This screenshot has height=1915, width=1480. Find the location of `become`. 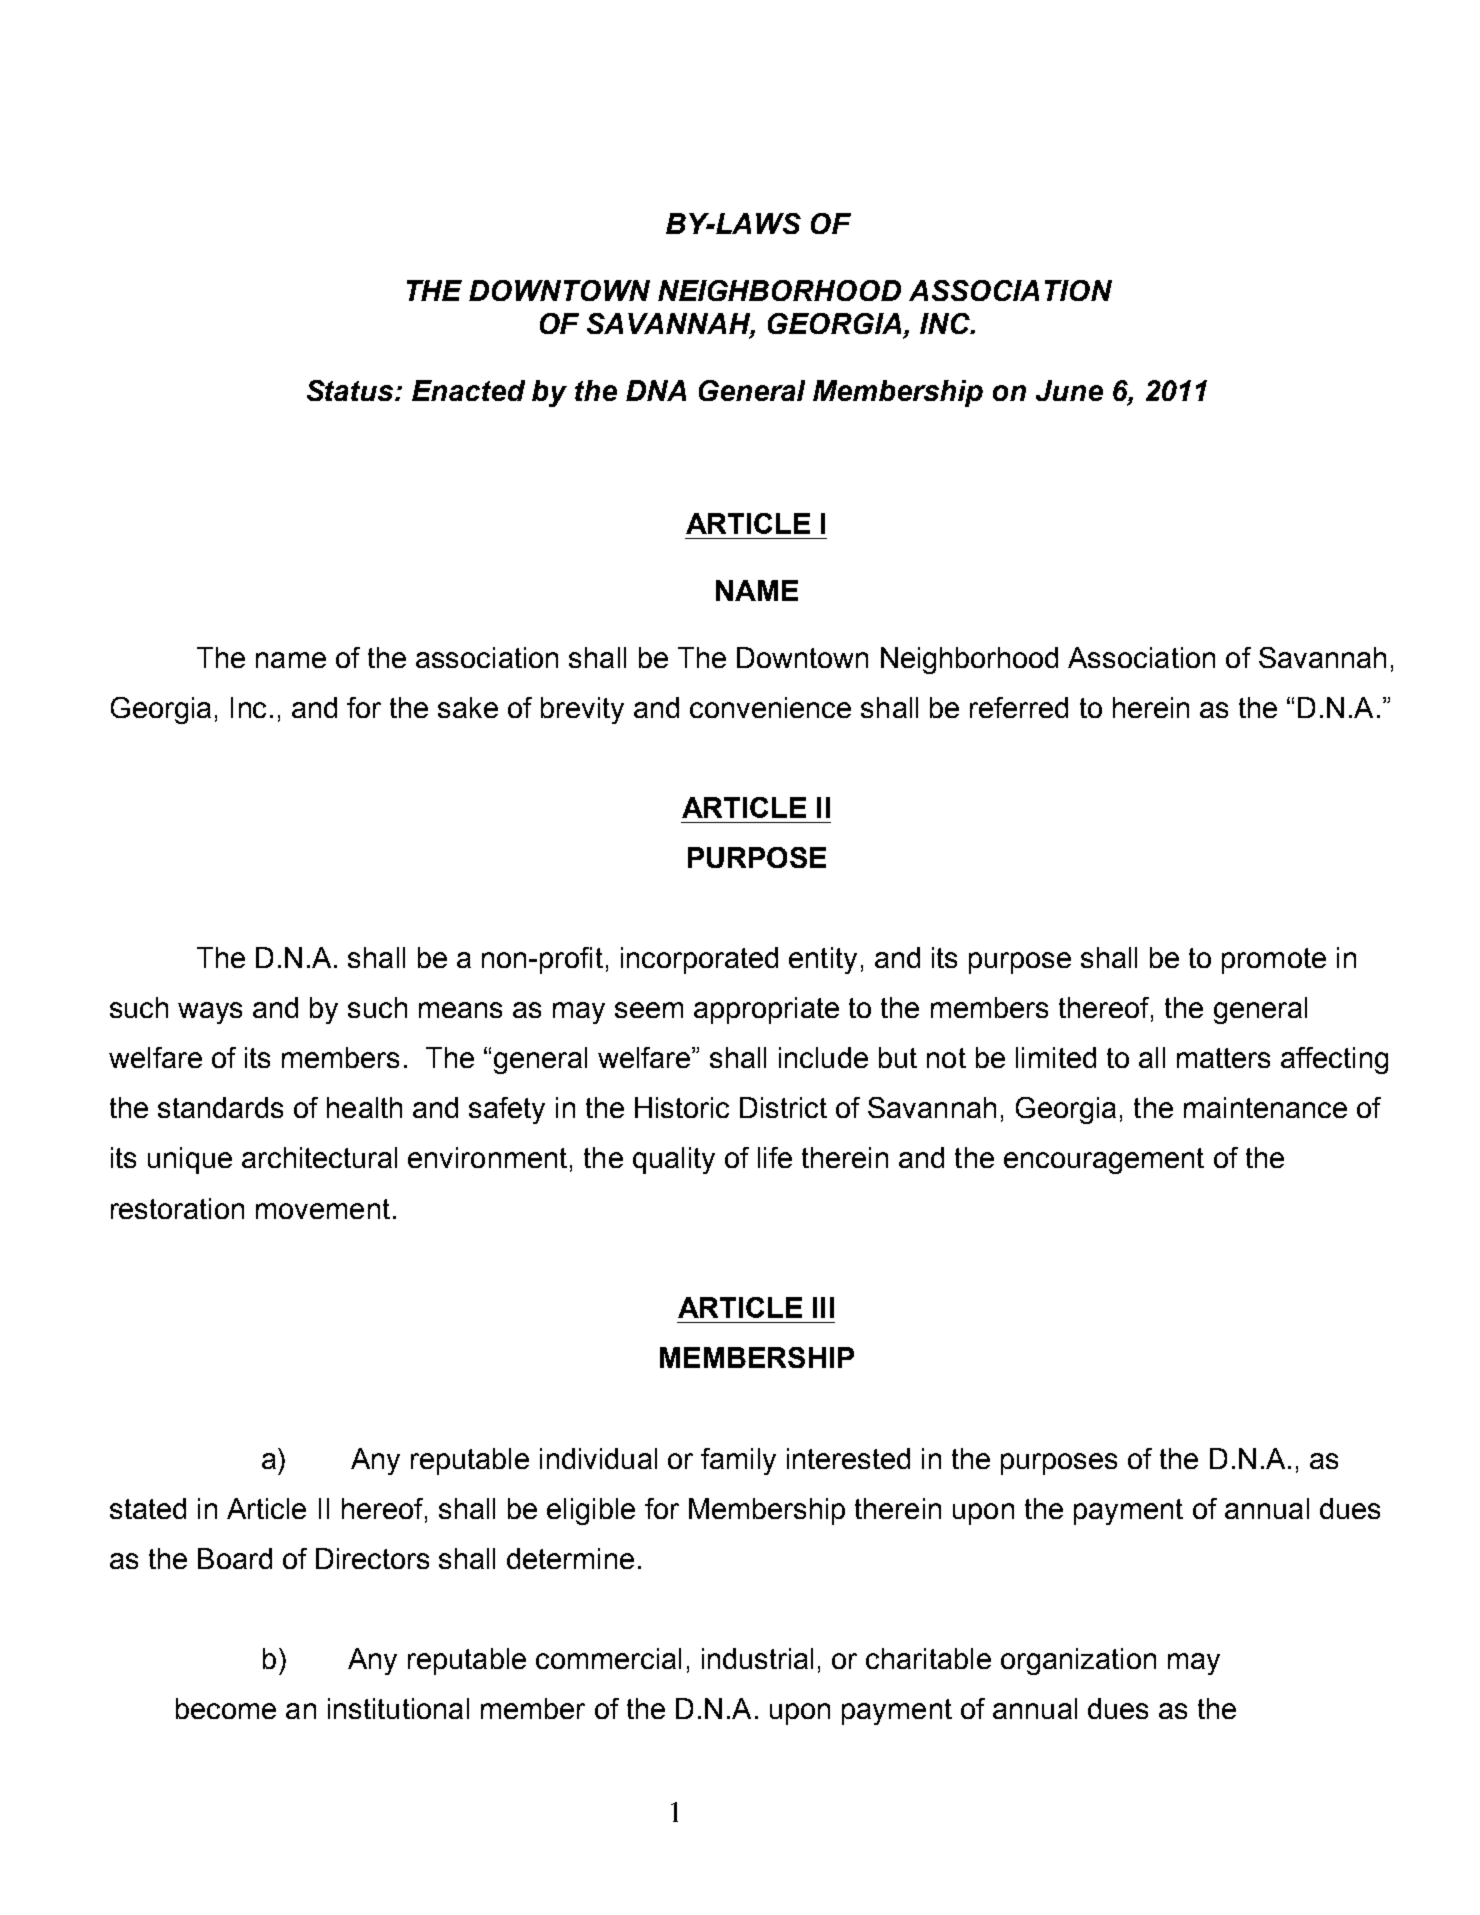

become is located at coordinates (226, 1708).
